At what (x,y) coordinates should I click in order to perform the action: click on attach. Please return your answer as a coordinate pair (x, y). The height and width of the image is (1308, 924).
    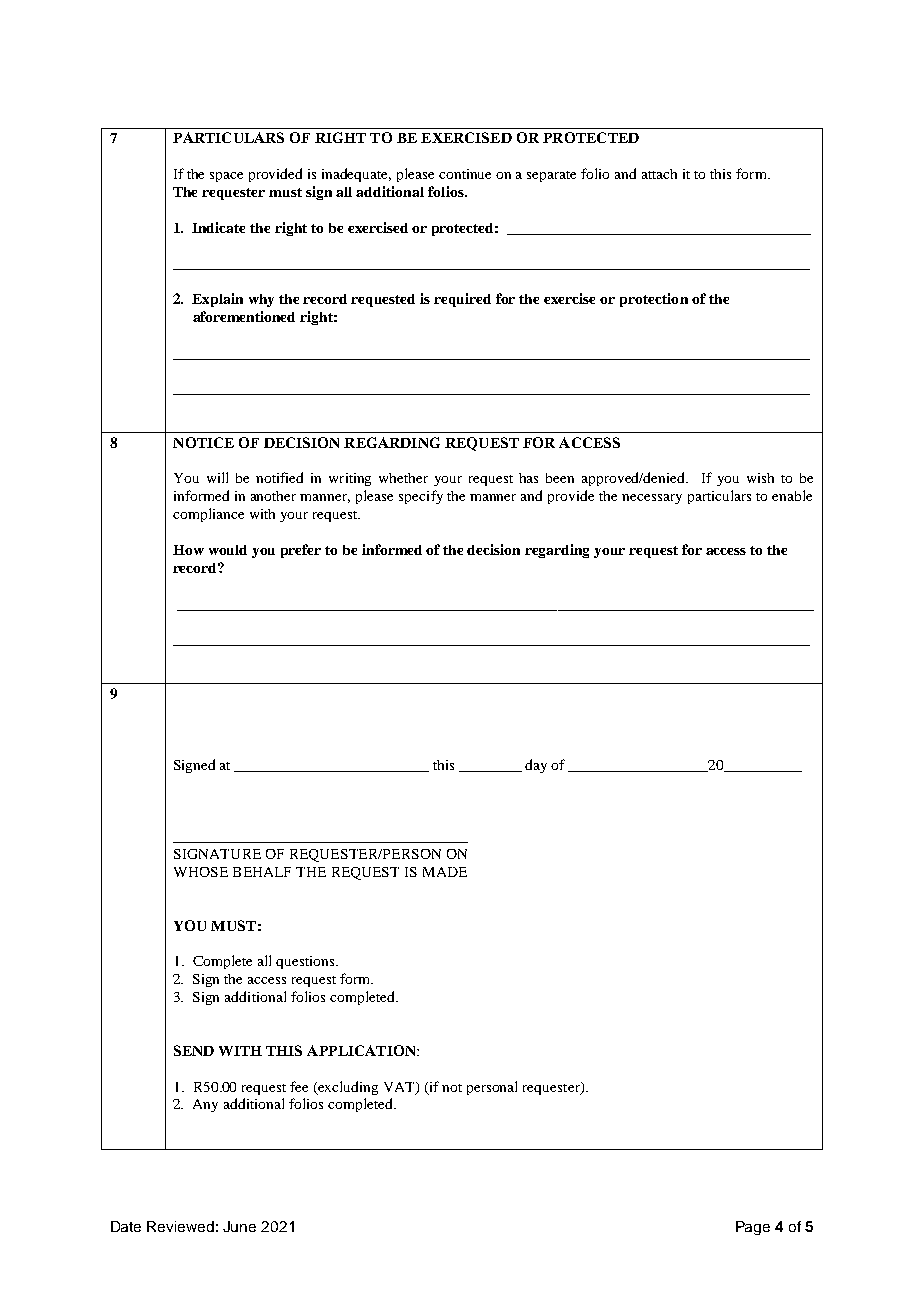
    Looking at the image, I should click on (659, 174).
